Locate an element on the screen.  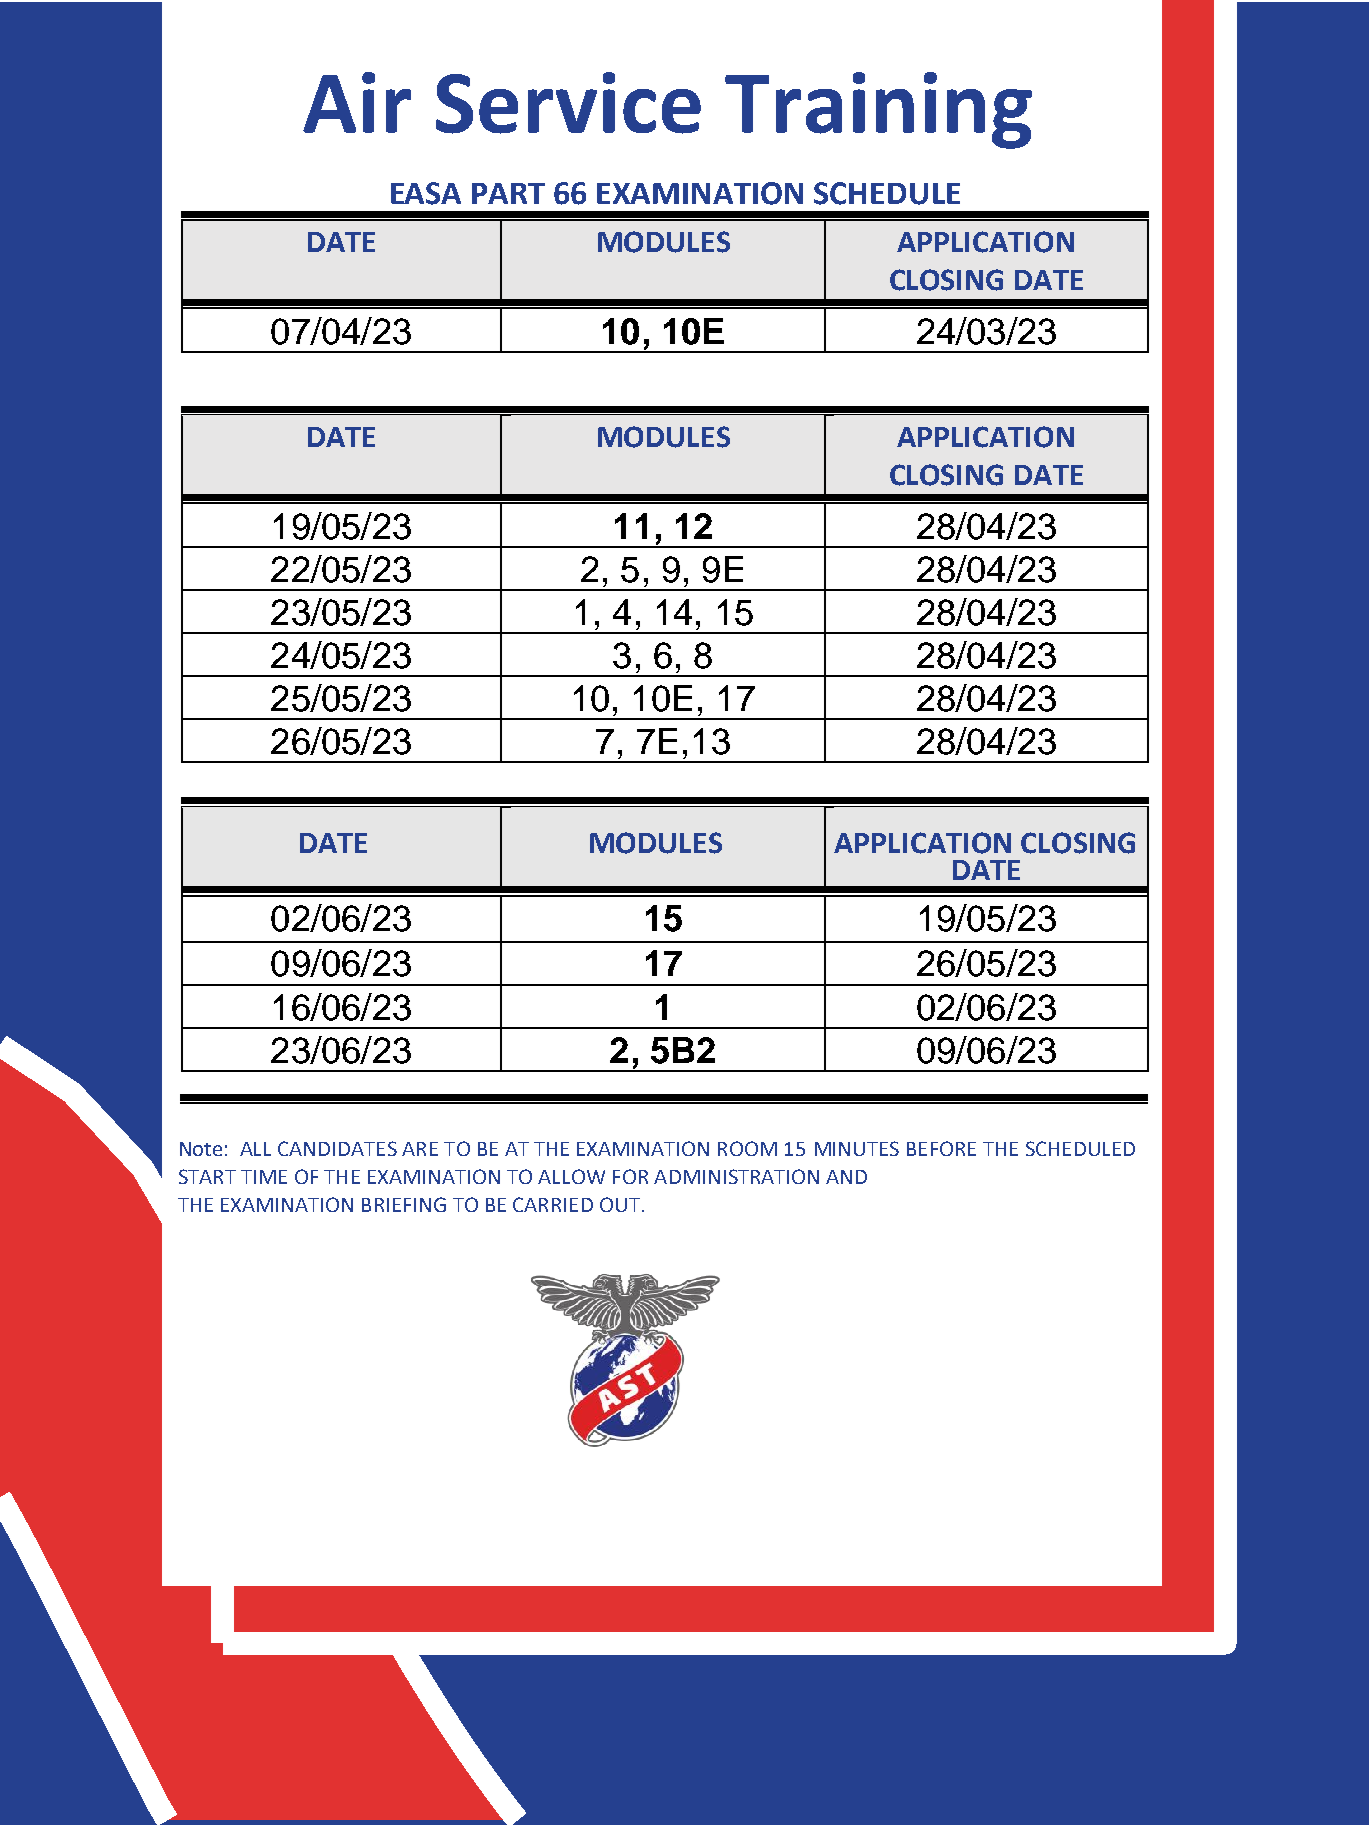
ARE is located at coordinates (420, 1149).
